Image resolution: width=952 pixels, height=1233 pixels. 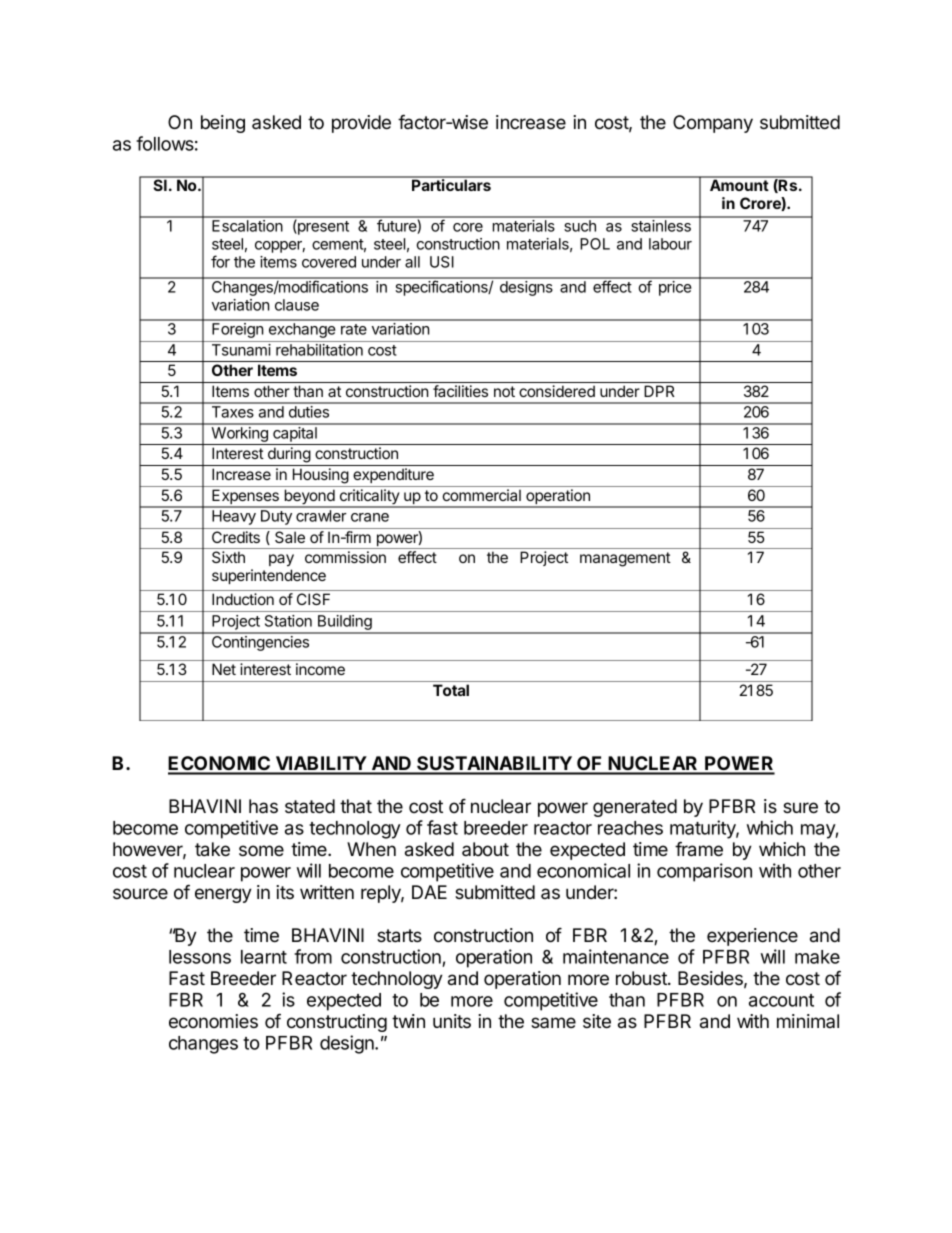 What do you see at coordinates (223, 124) in the page?
I see `being` at bounding box center [223, 124].
